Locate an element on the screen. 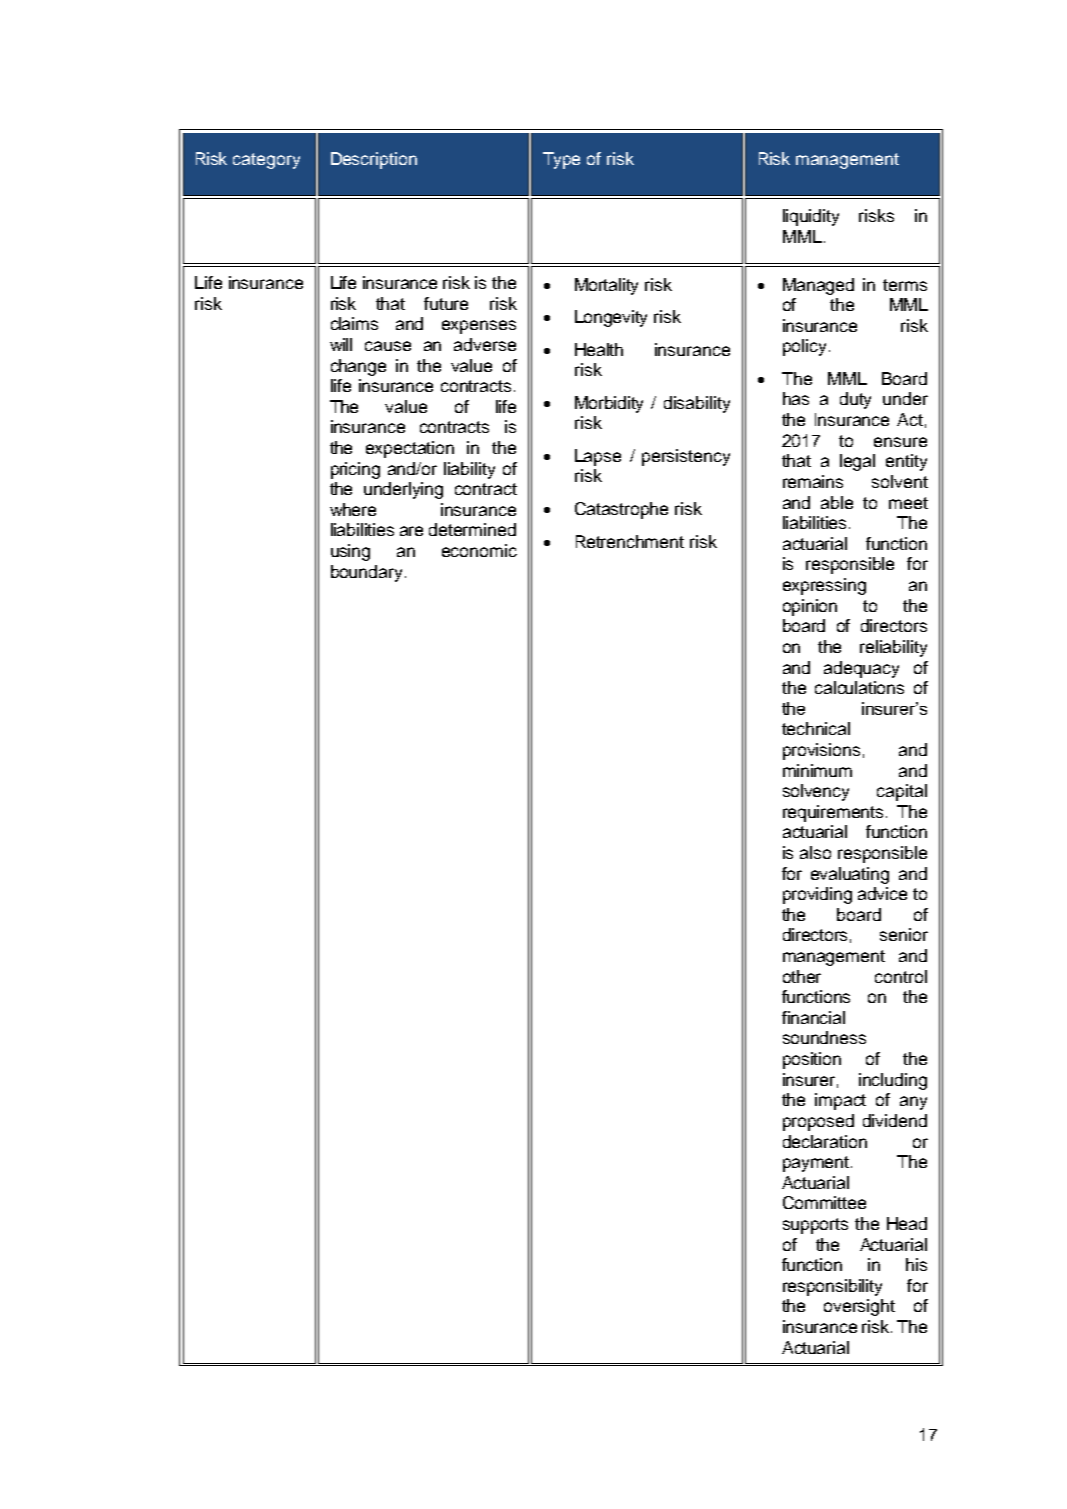 The height and width of the screenshot is (1509, 1067). supports is located at coordinates (815, 1226).
